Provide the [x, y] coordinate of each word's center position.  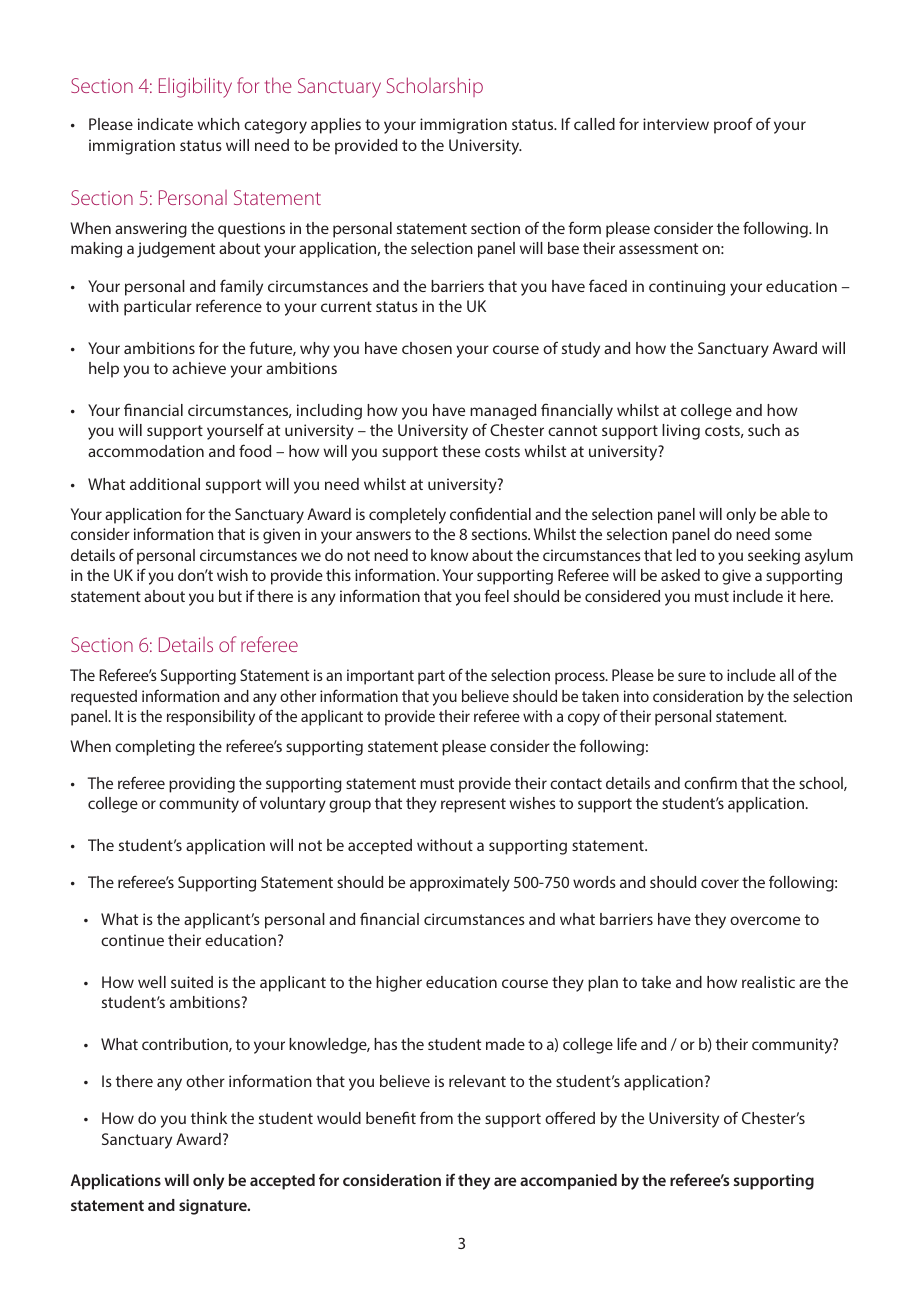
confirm [710, 782]
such [764, 430]
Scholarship [435, 87]
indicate [165, 124]
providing [202, 785]
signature [214, 1207]
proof [733, 125]
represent [473, 805]
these [461, 451]
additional [165, 484]
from [436, 1117]
